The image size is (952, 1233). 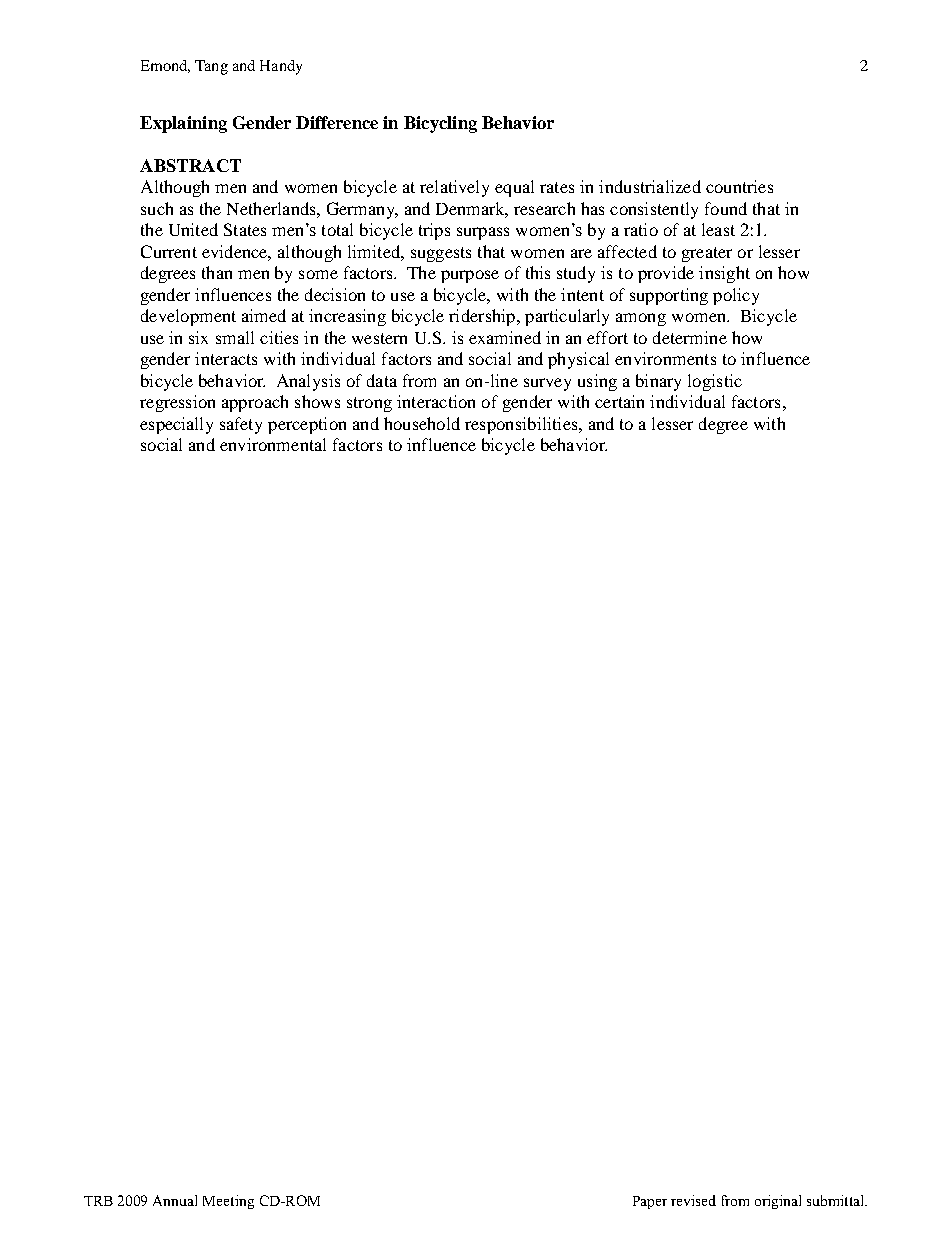 I want to click on examined, so click(x=505, y=337).
